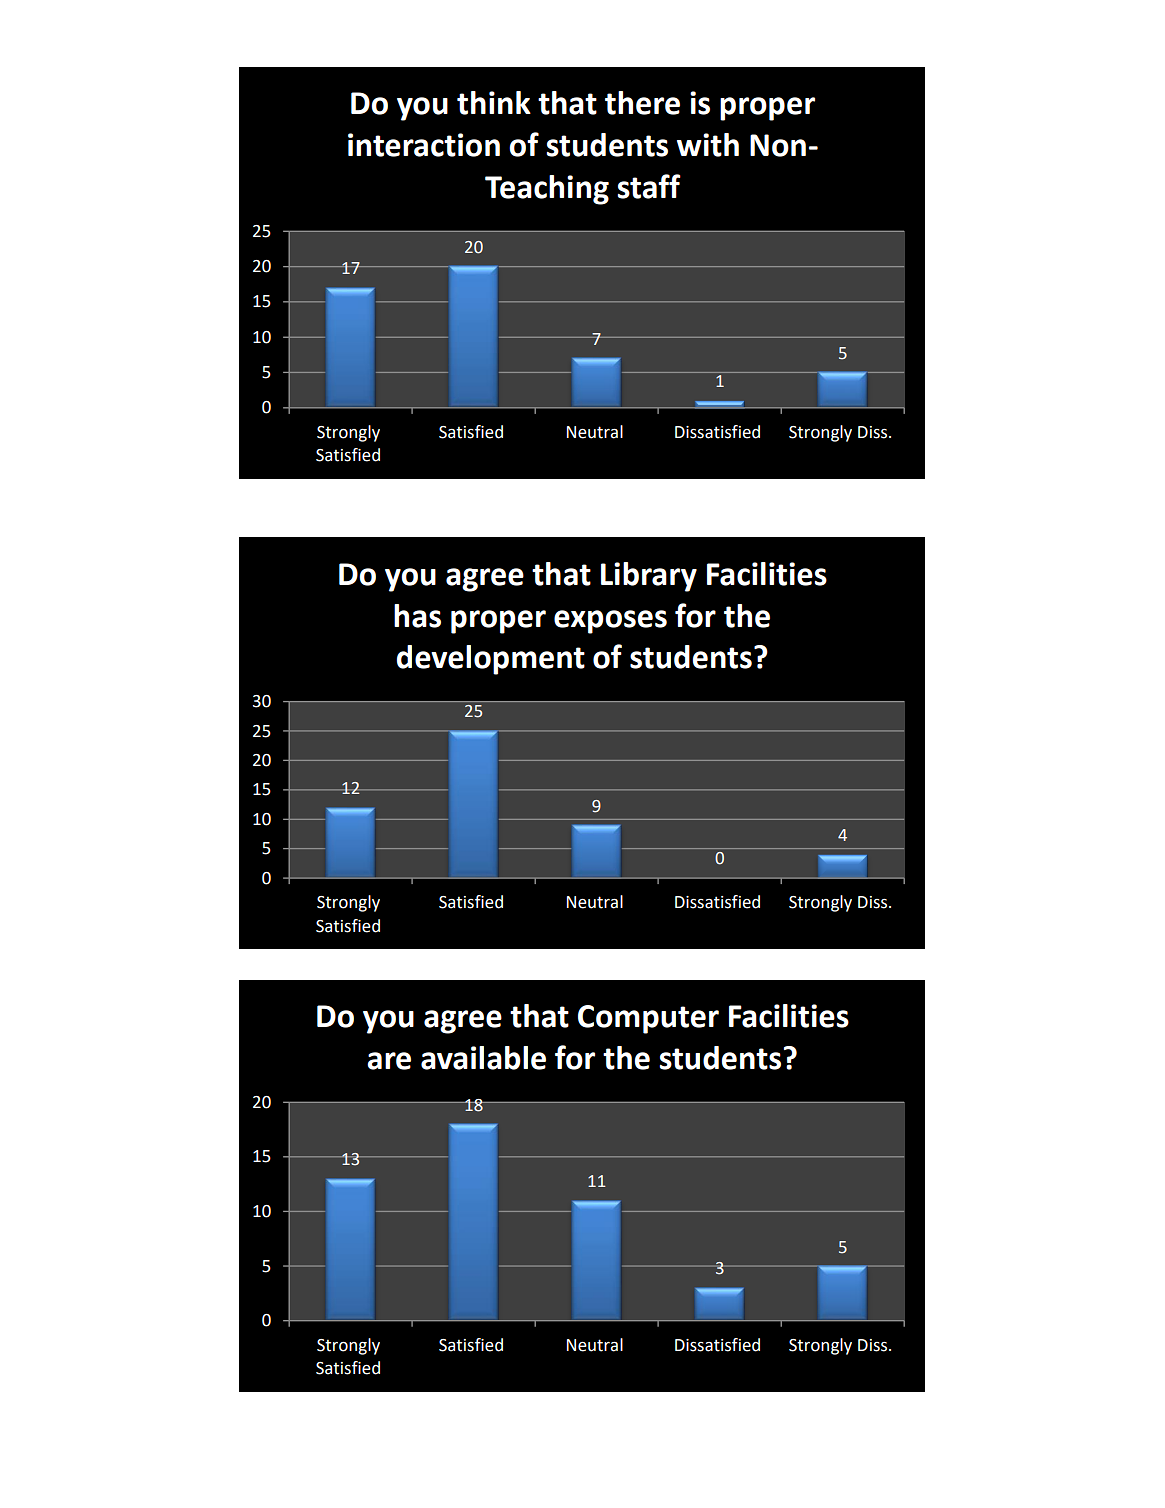 This page has height=1508, width=1165. What do you see at coordinates (424, 145) in the page?
I see `interaction` at bounding box center [424, 145].
